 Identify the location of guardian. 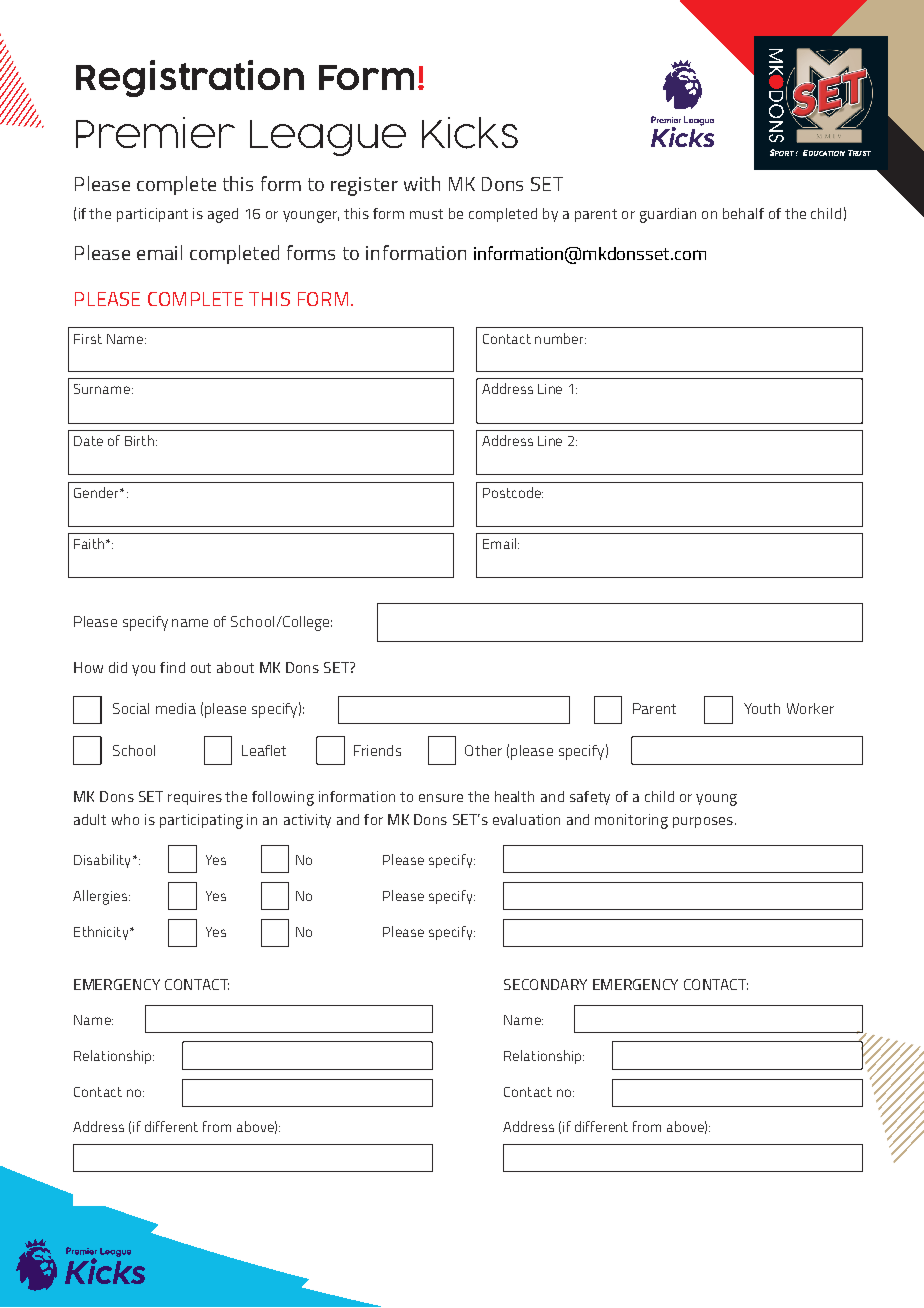
(668, 215).
